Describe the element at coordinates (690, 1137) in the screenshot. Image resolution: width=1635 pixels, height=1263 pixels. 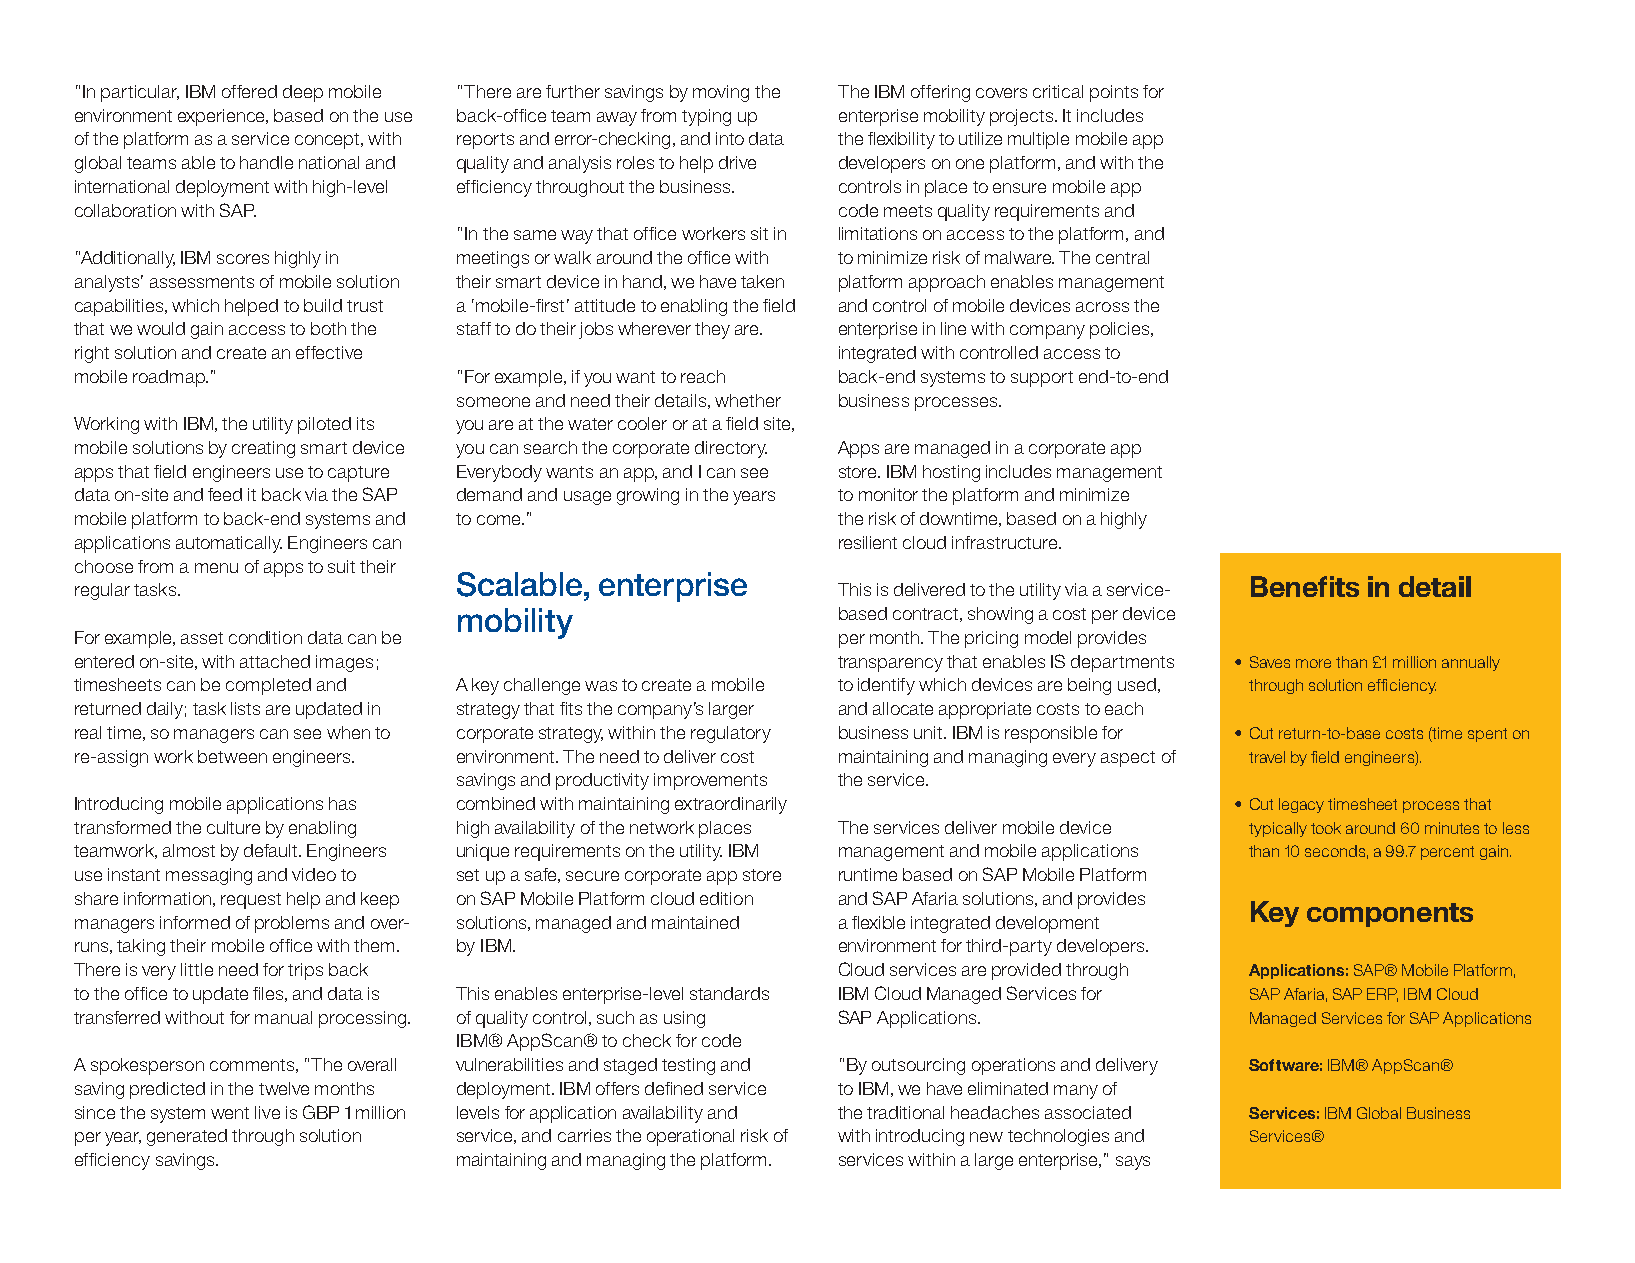
I see `operational` at that location.
